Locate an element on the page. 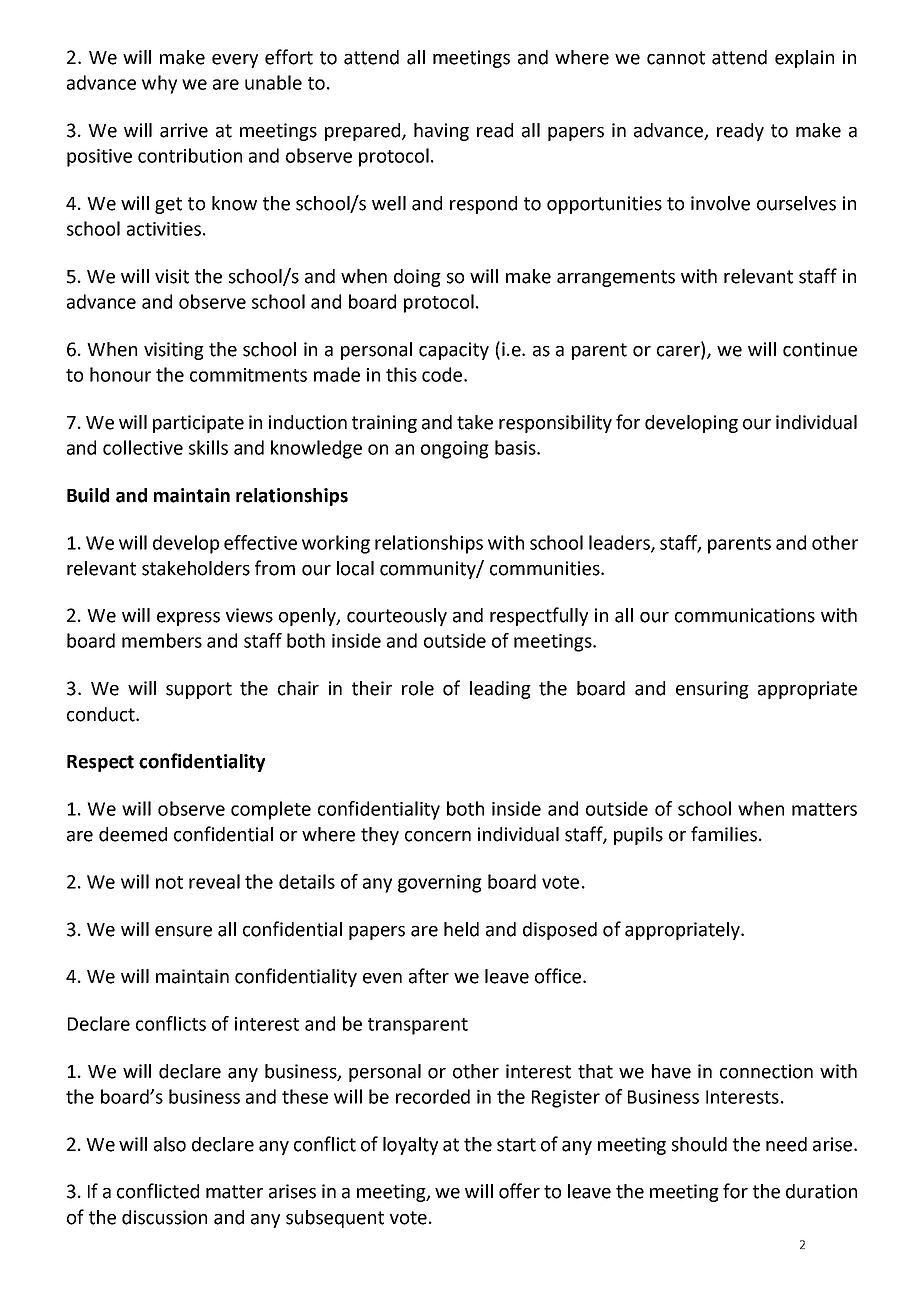 The height and width of the page is (1308, 924). having is located at coordinates (441, 132).
